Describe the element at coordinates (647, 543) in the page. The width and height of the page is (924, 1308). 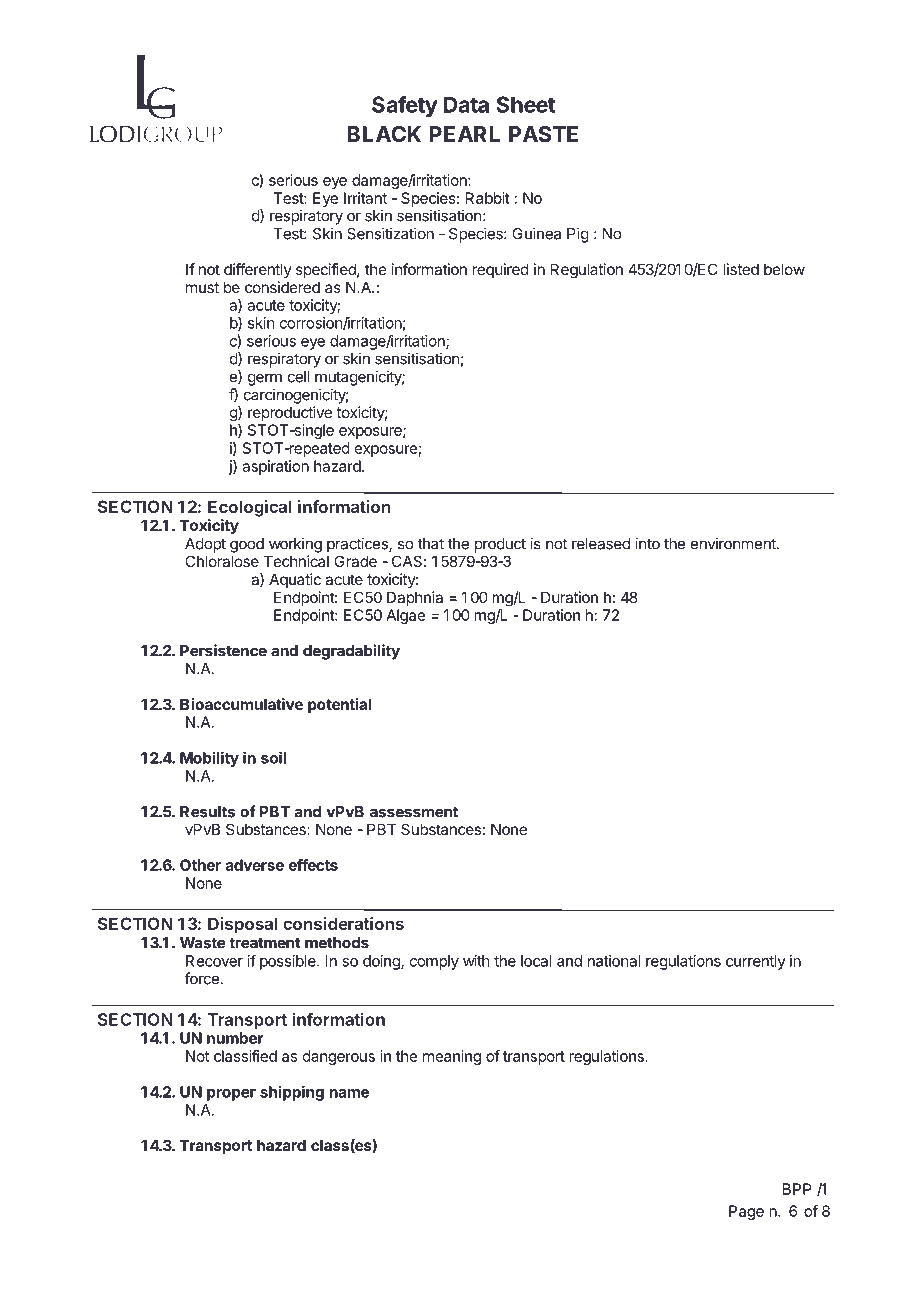
I see `into` at that location.
